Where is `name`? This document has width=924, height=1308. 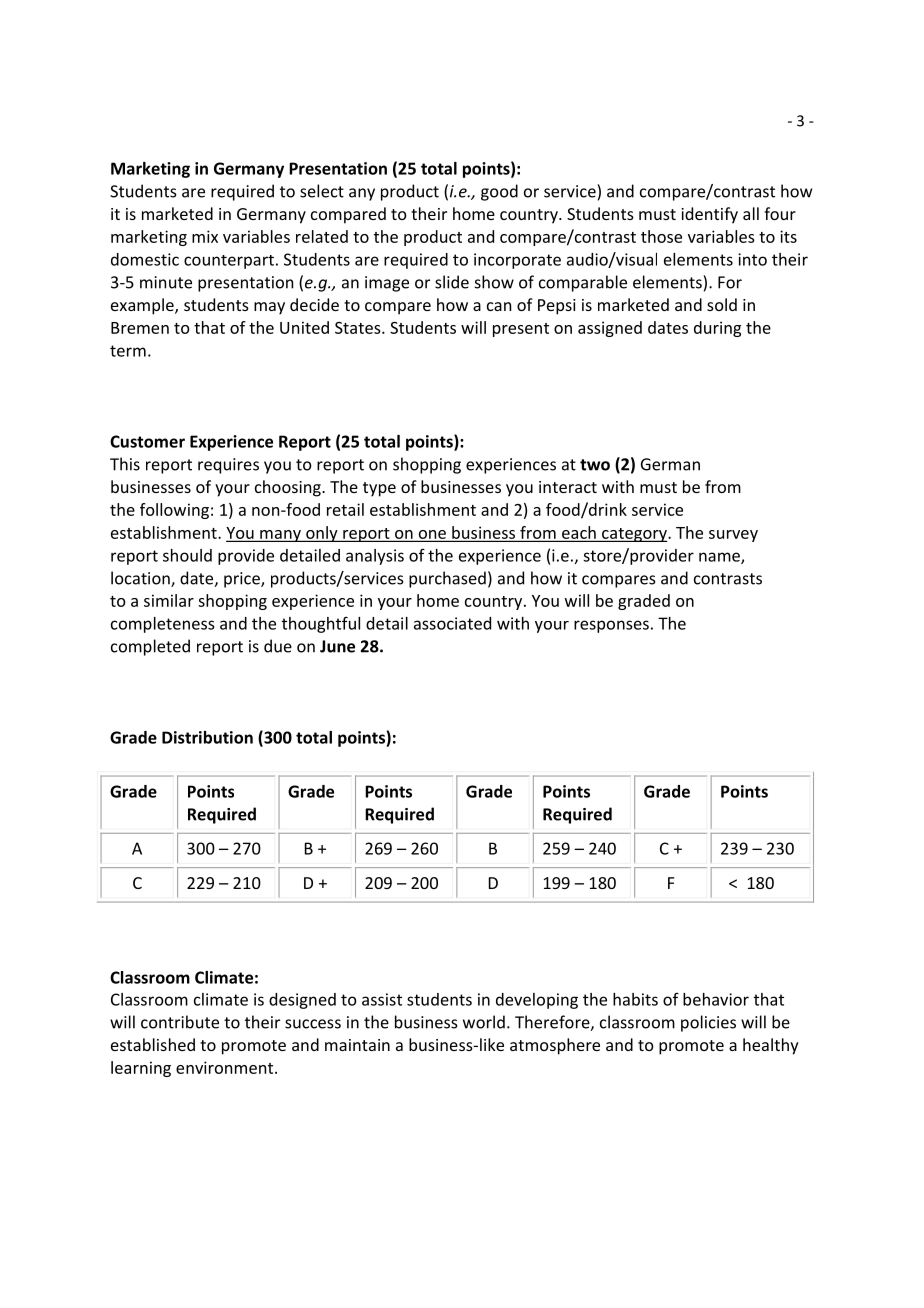
name is located at coordinates (720, 558).
